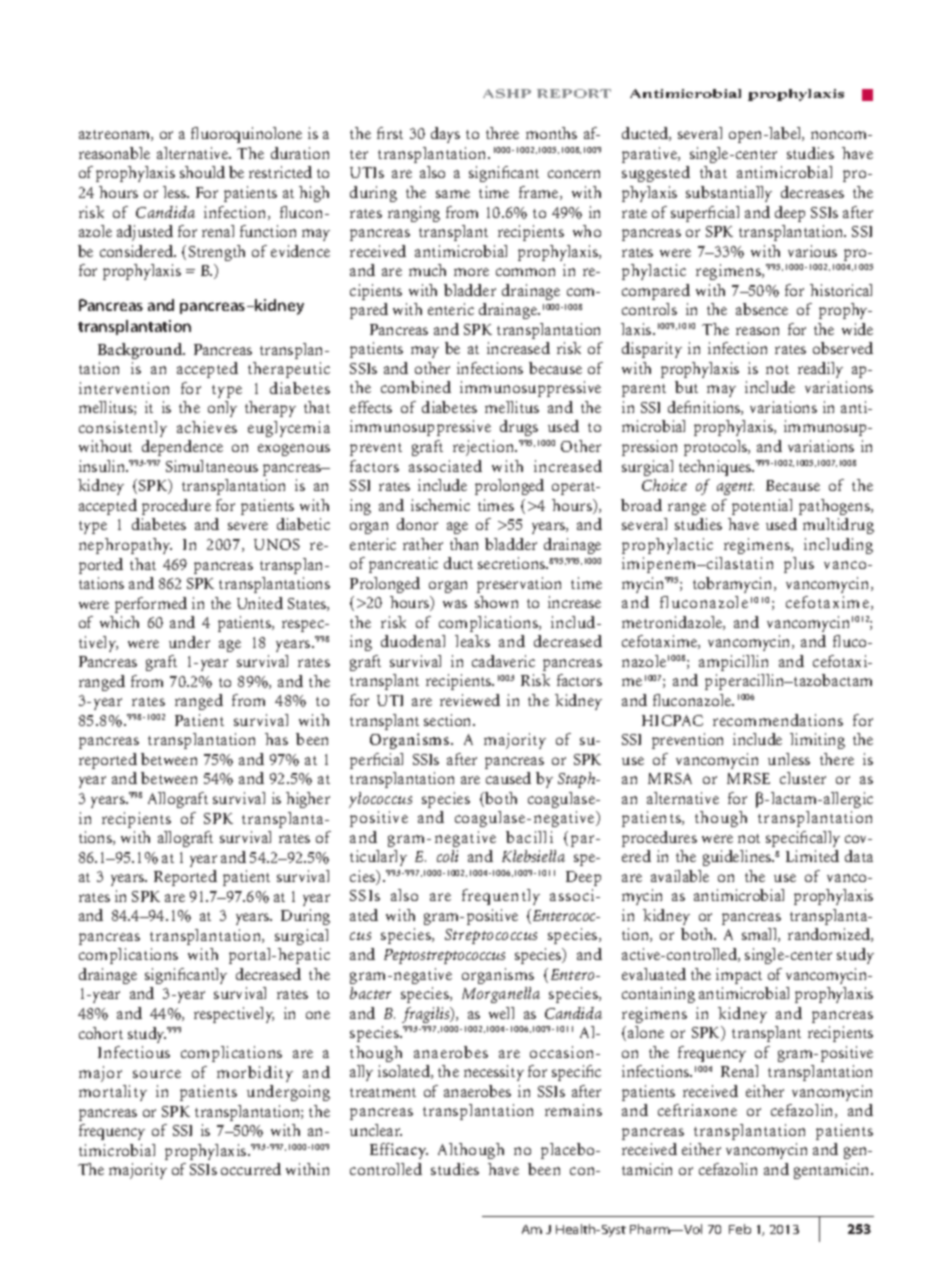 Image resolution: width=952 pixels, height=1275 pixels. Describe the element at coordinates (812, 192) in the image. I see `decreases` at that location.
